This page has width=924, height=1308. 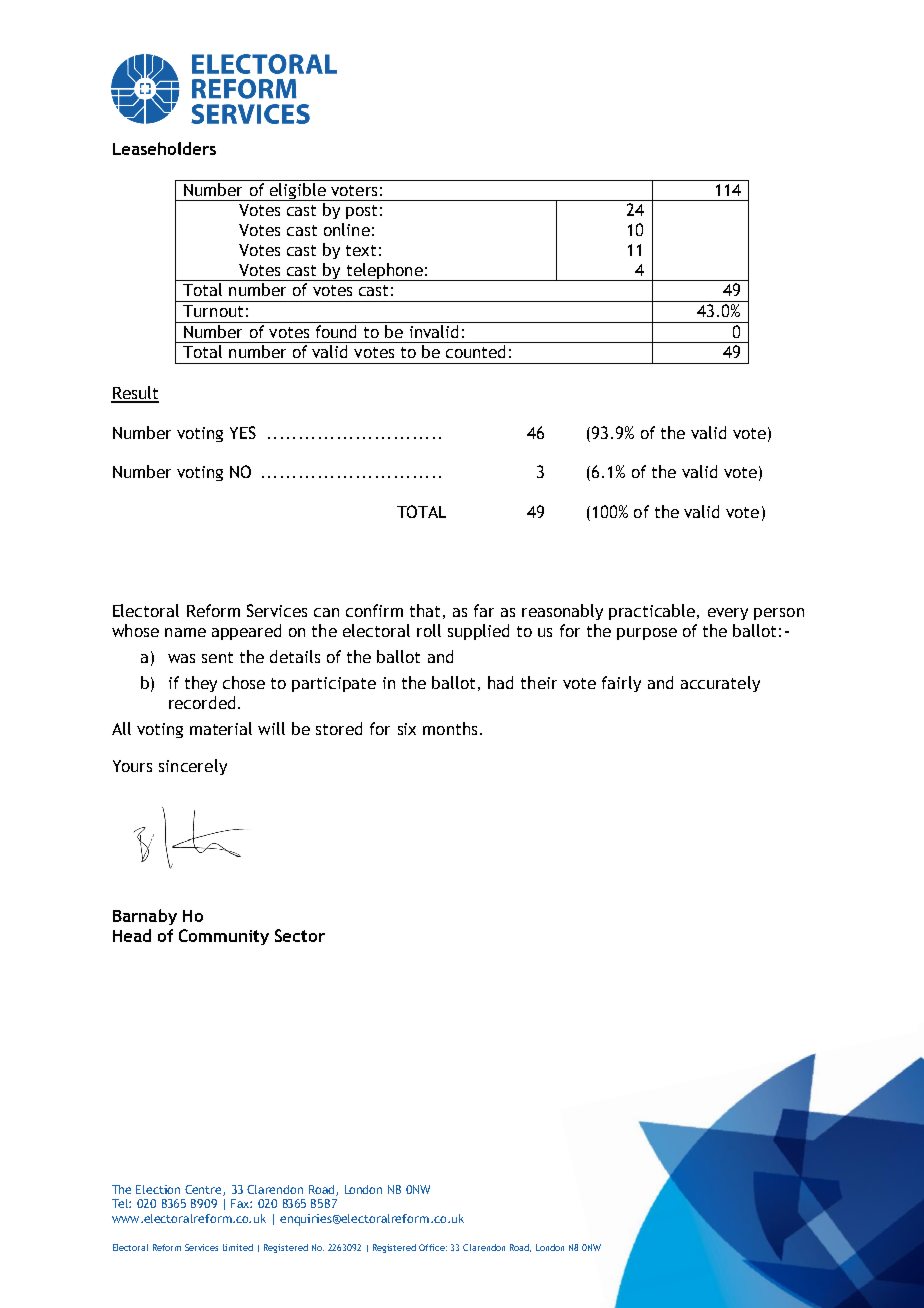 I want to click on telephone, so click(x=384, y=272).
